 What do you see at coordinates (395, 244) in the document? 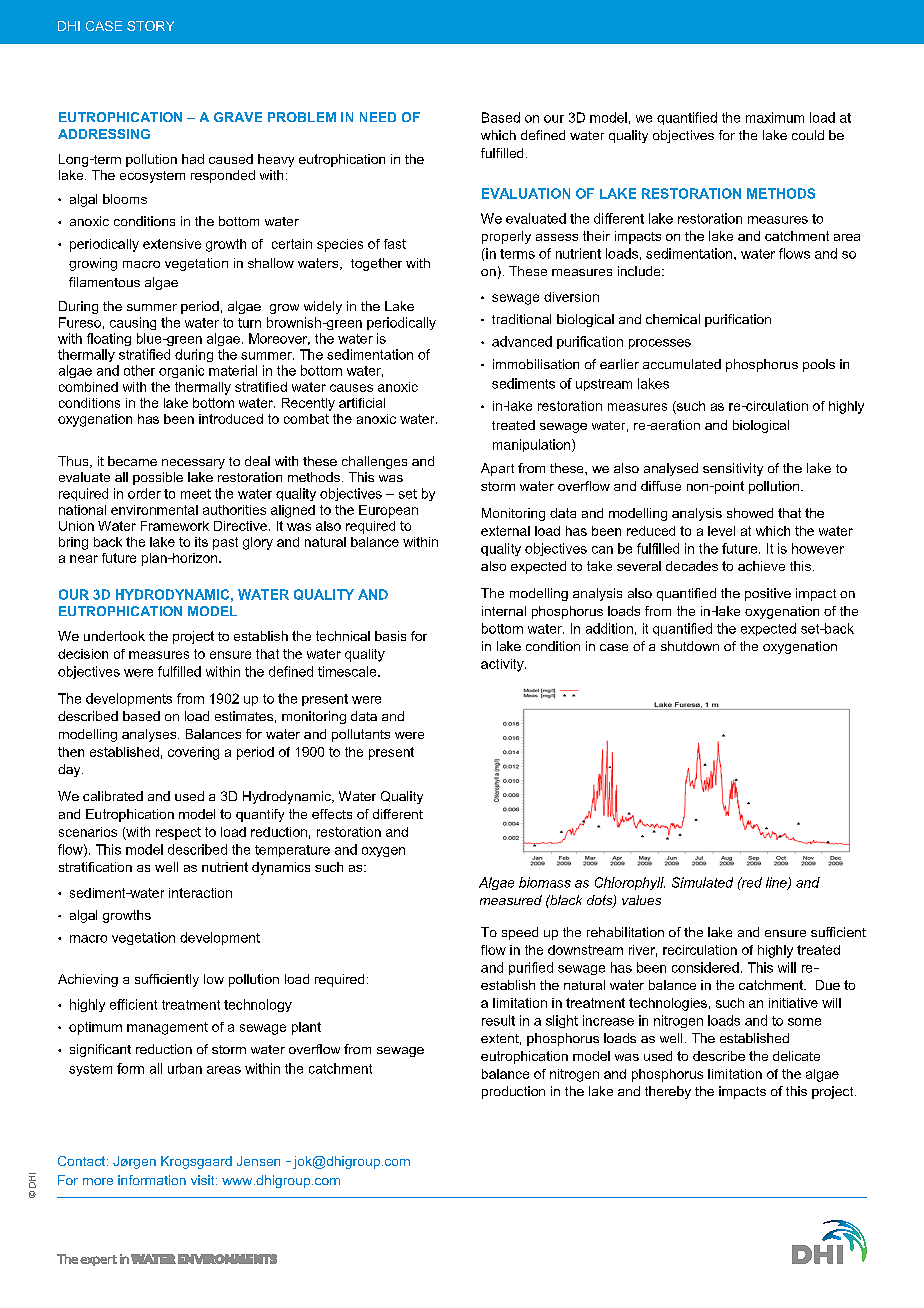
I see `fast` at bounding box center [395, 244].
